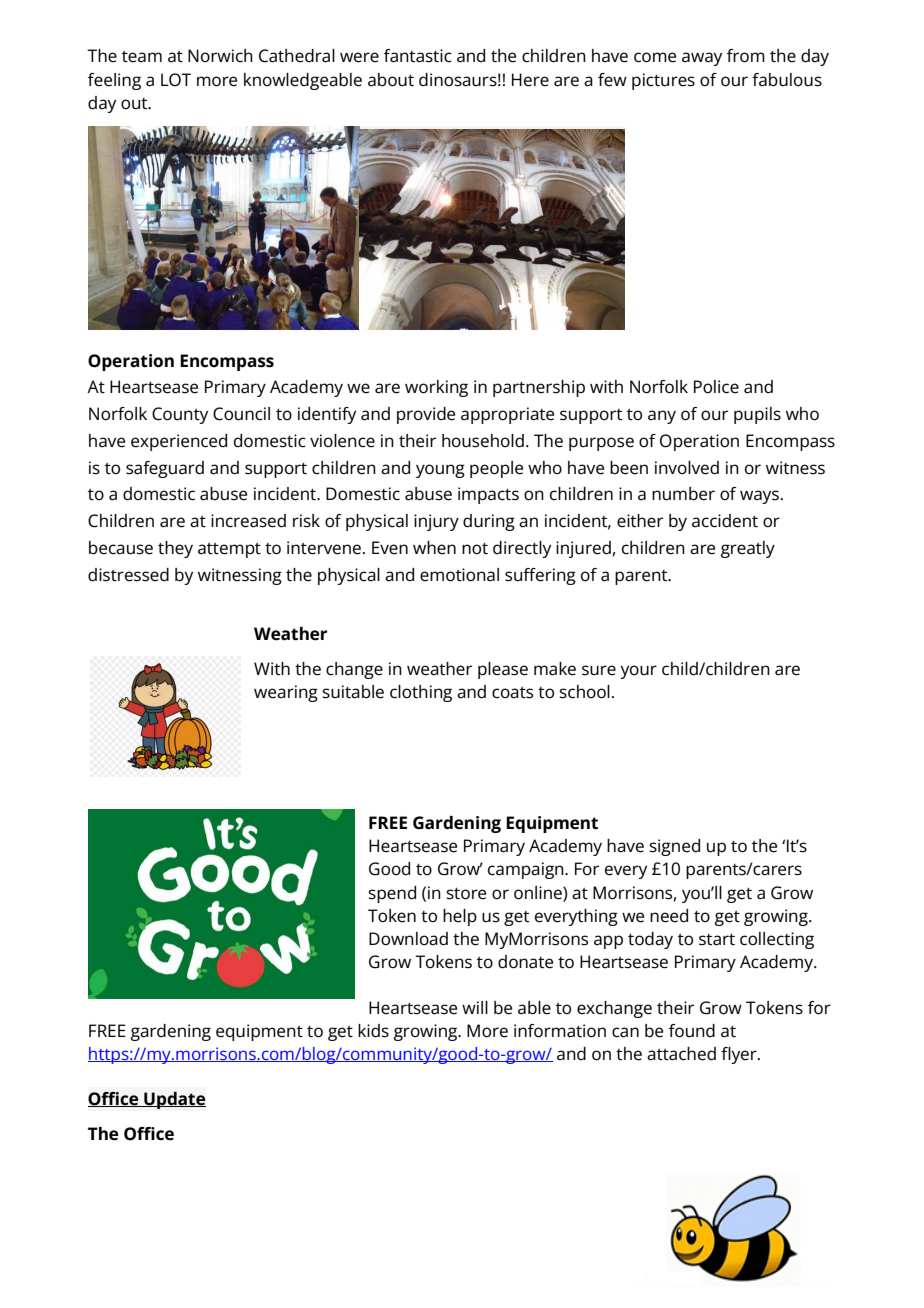 The height and width of the document is (1308, 924). I want to click on will, so click(475, 1007).
